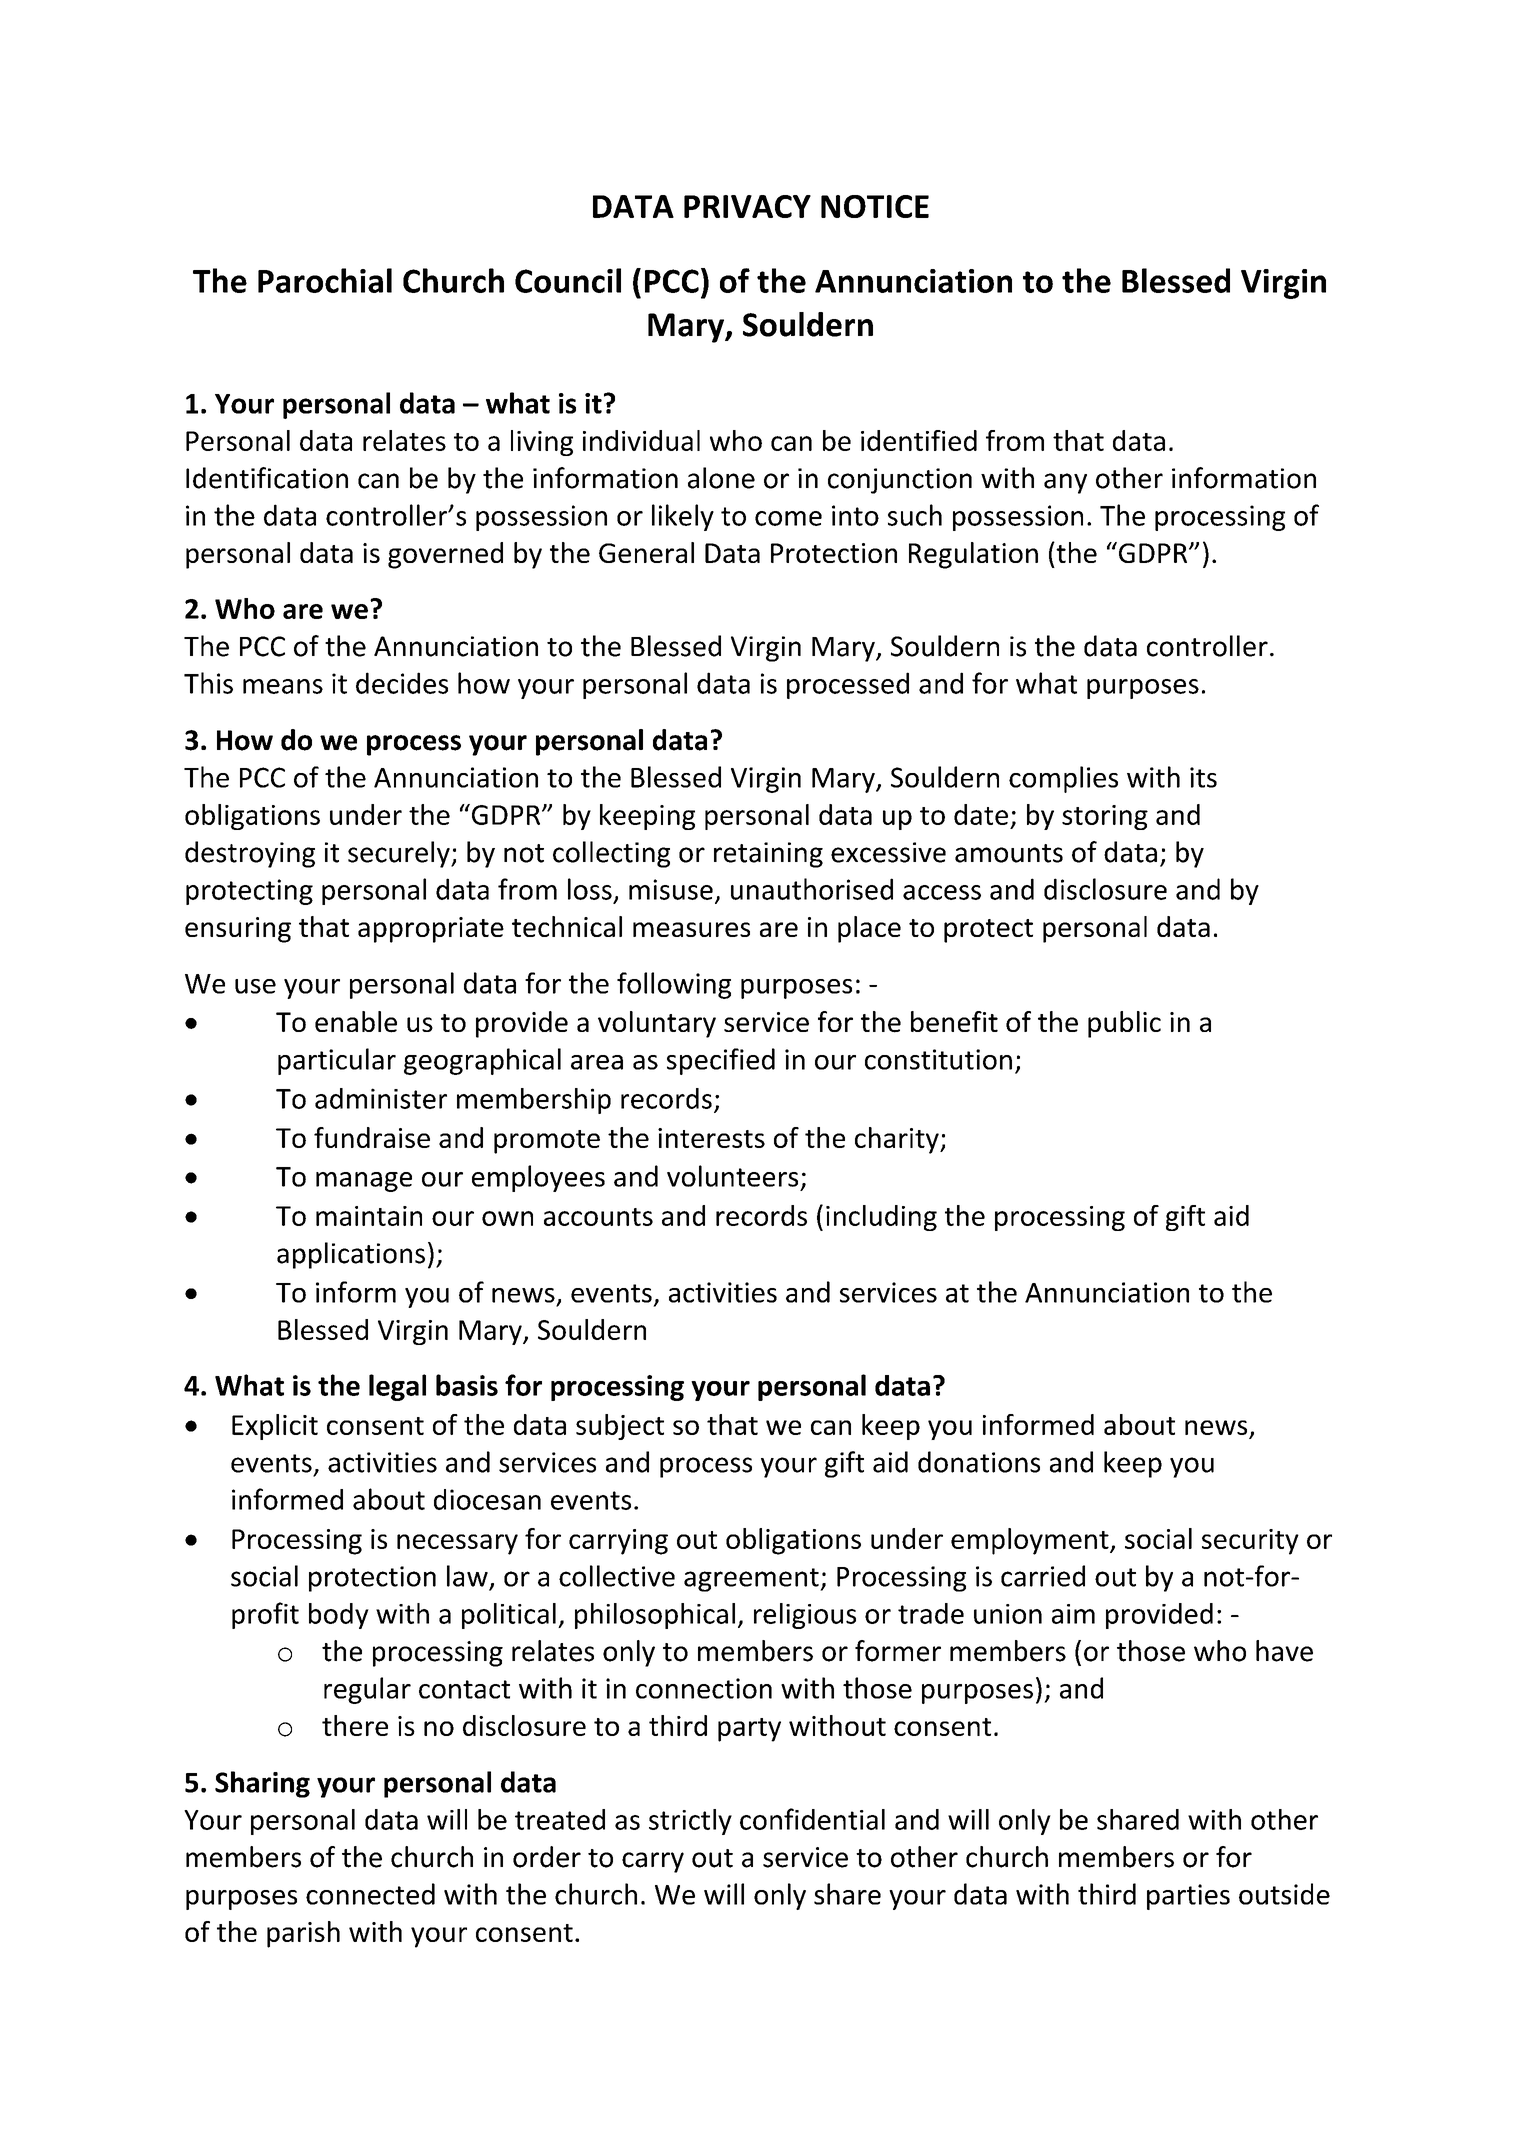  What do you see at coordinates (875, 206) in the screenshot?
I see `NOTICE` at bounding box center [875, 206].
